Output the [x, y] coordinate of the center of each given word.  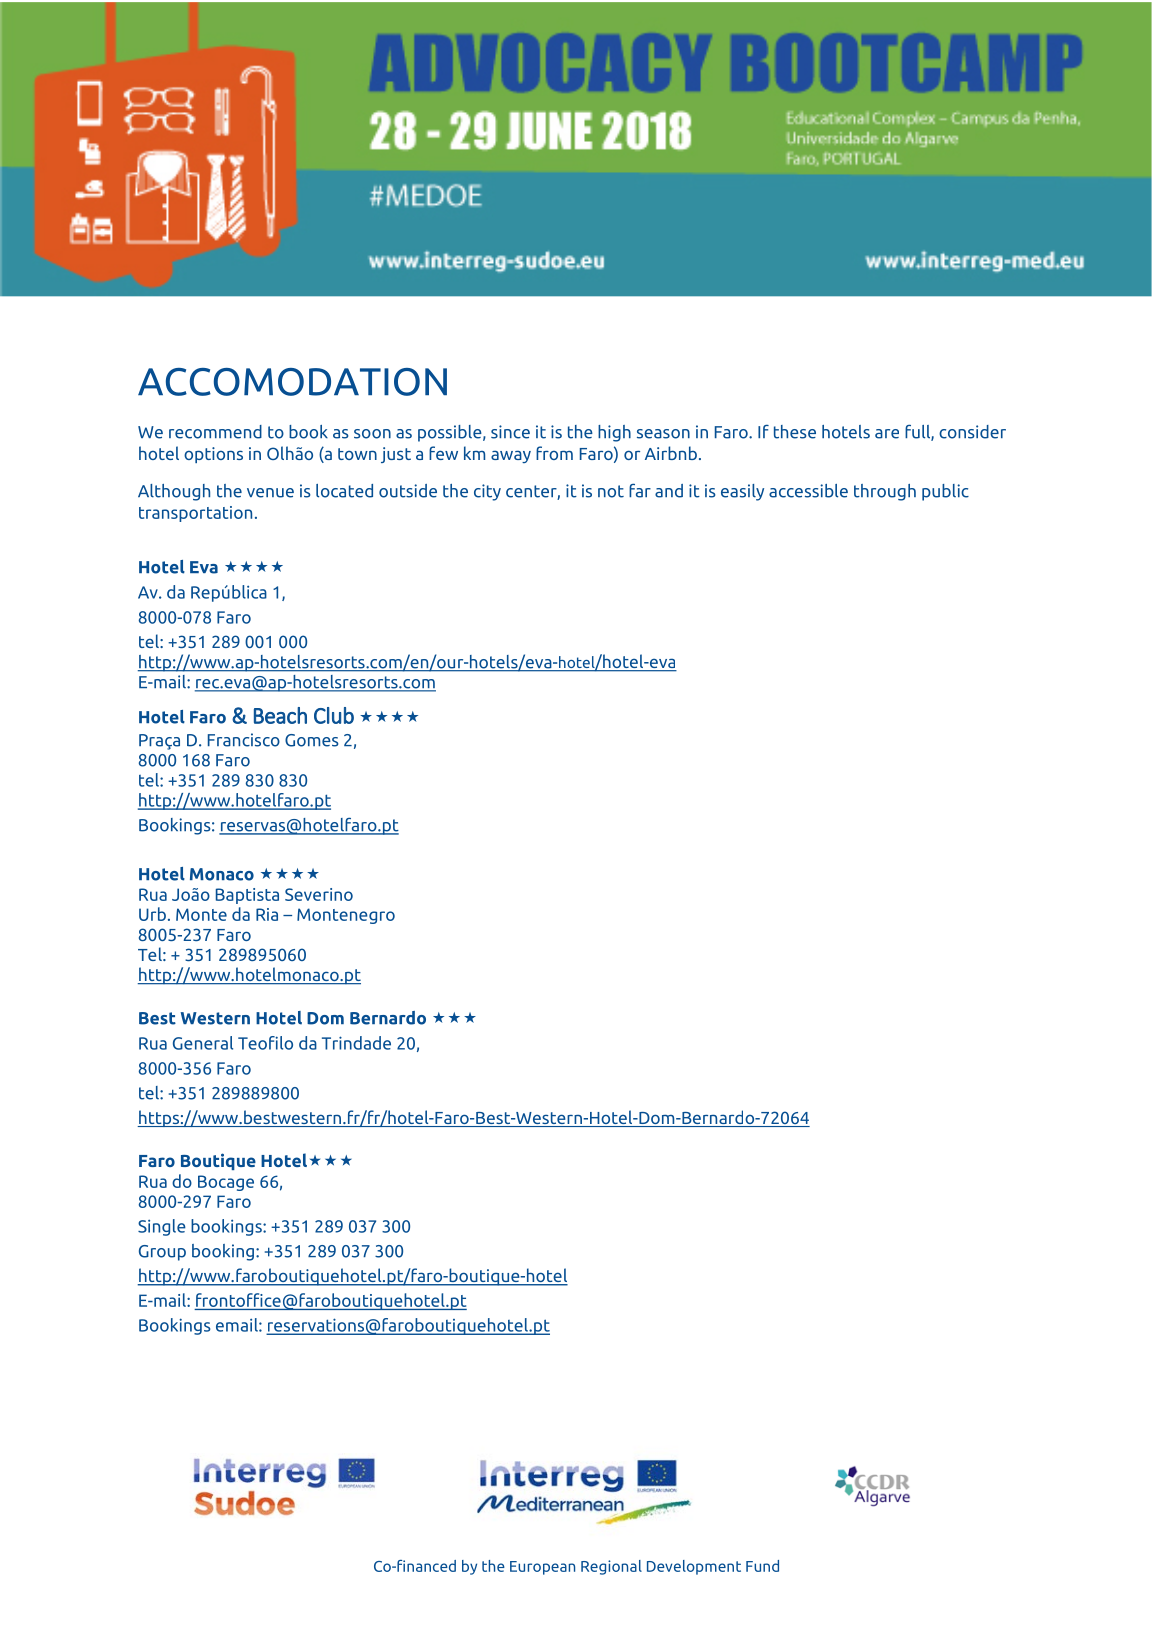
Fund [762, 1566]
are [887, 434]
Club [334, 715]
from [554, 453]
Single [162, 1227]
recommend [215, 432]
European [542, 1568]
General [203, 1043]
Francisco [244, 740]
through [885, 492]
